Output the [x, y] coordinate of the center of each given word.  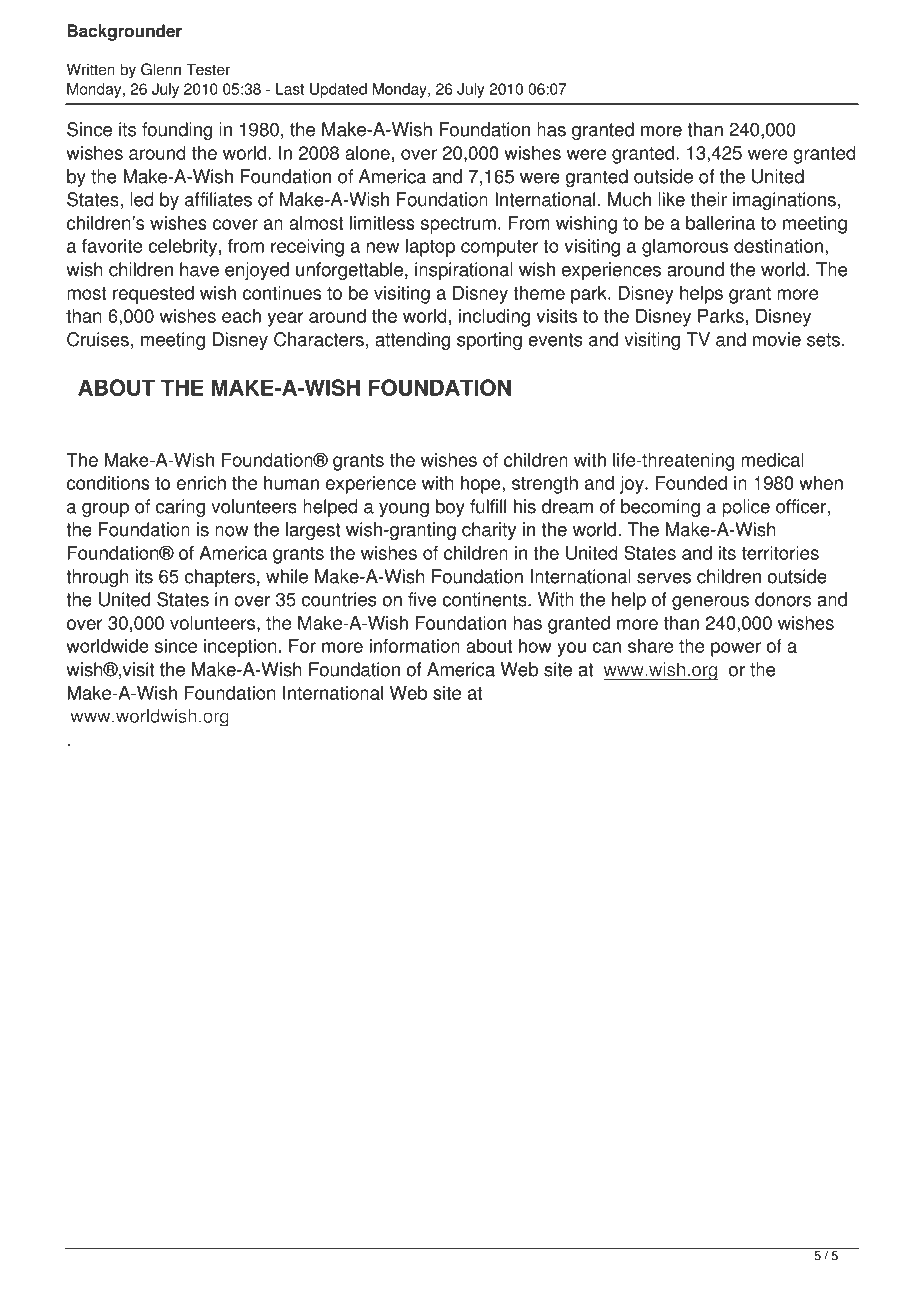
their [709, 199]
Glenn [161, 69]
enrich [201, 483]
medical [772, 460]
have [199, 269]
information [415, 646]
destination [778, 246]
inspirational [464, 271]
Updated [338, 90]
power [736, 649]
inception [240, 648]
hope [482, 485]
